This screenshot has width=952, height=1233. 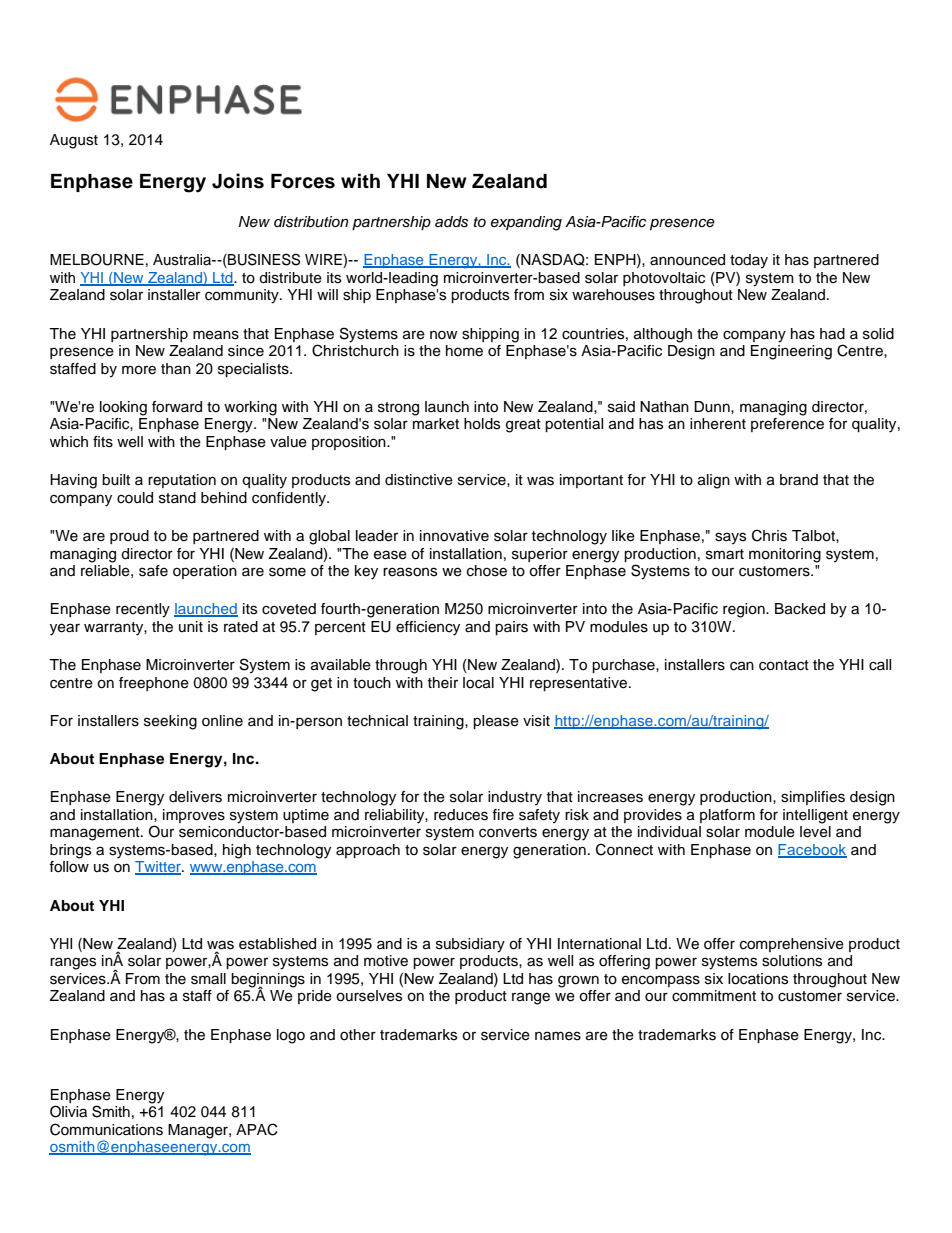 What do you see at coordinates (159, 868) in the screenshot?
I see `Twitter` at bounding box center [159, 868].
